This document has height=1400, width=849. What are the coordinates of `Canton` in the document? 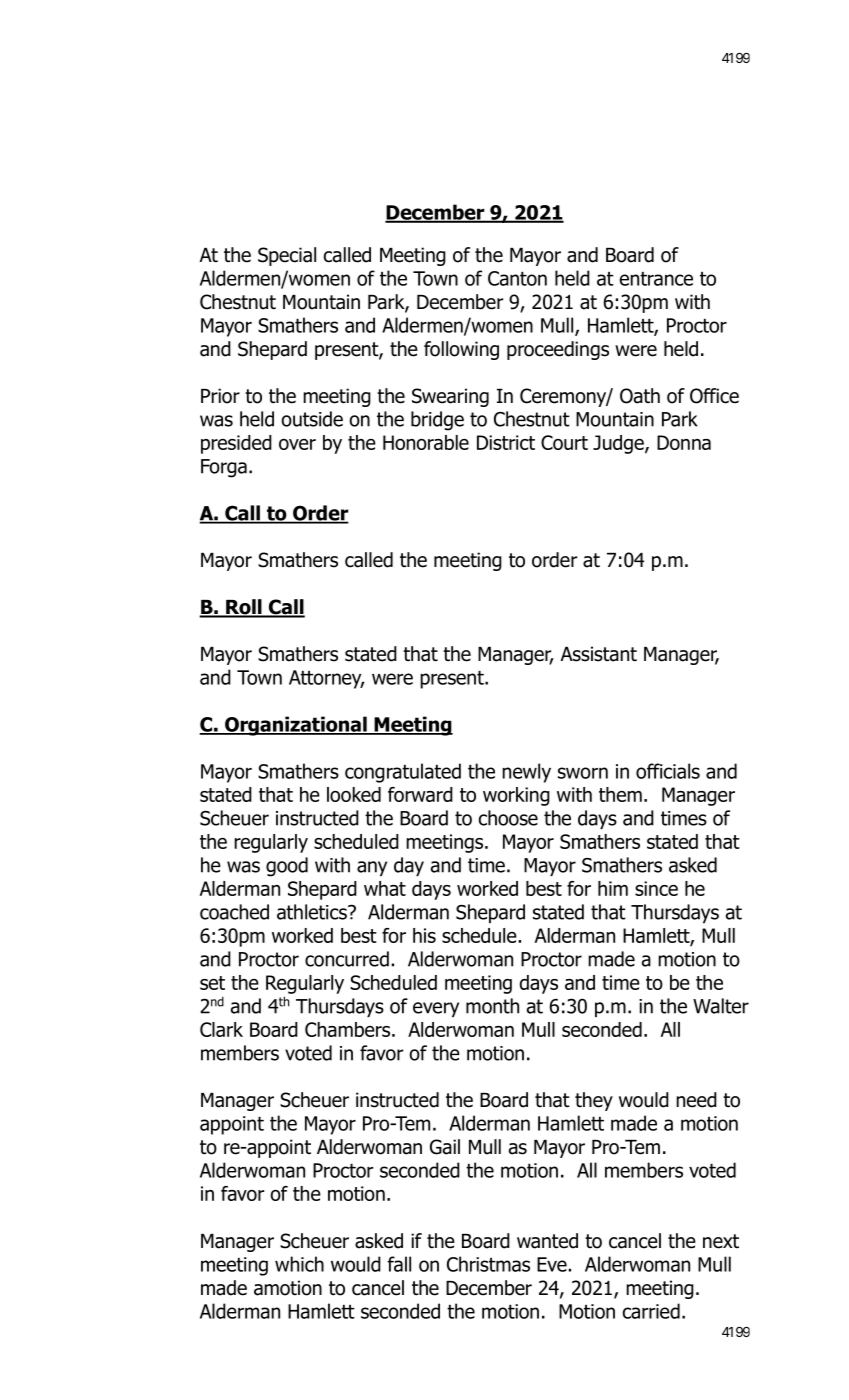 It's located at (517, 278).
